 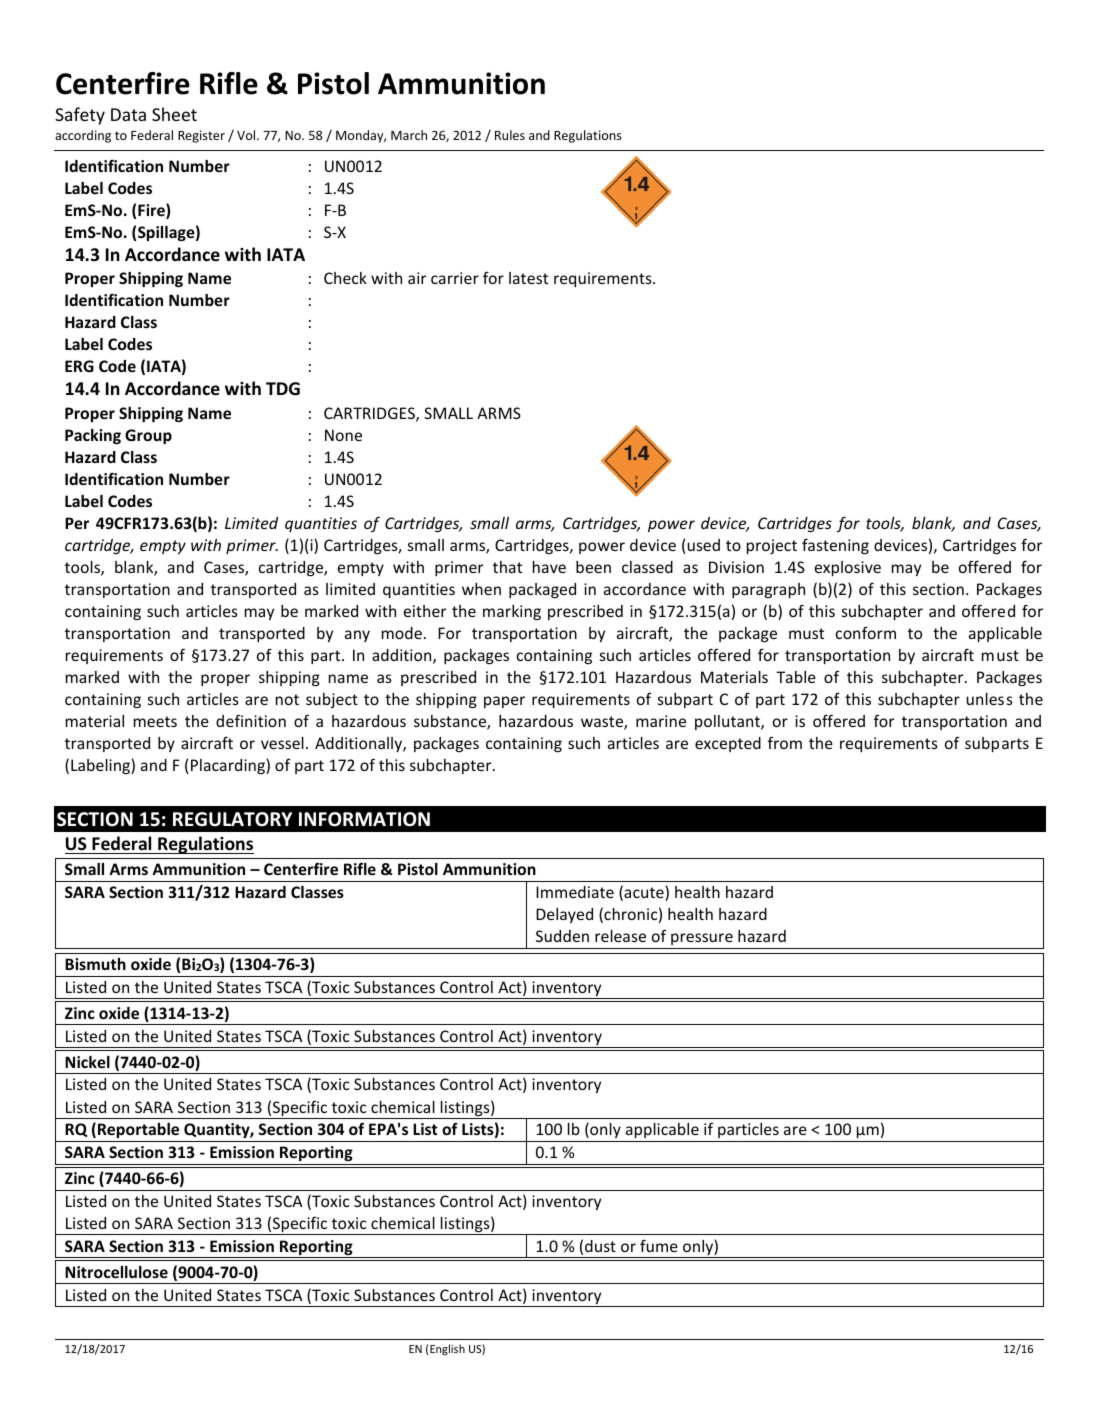 I want to click on fastening, so click(x=835, y=546).
